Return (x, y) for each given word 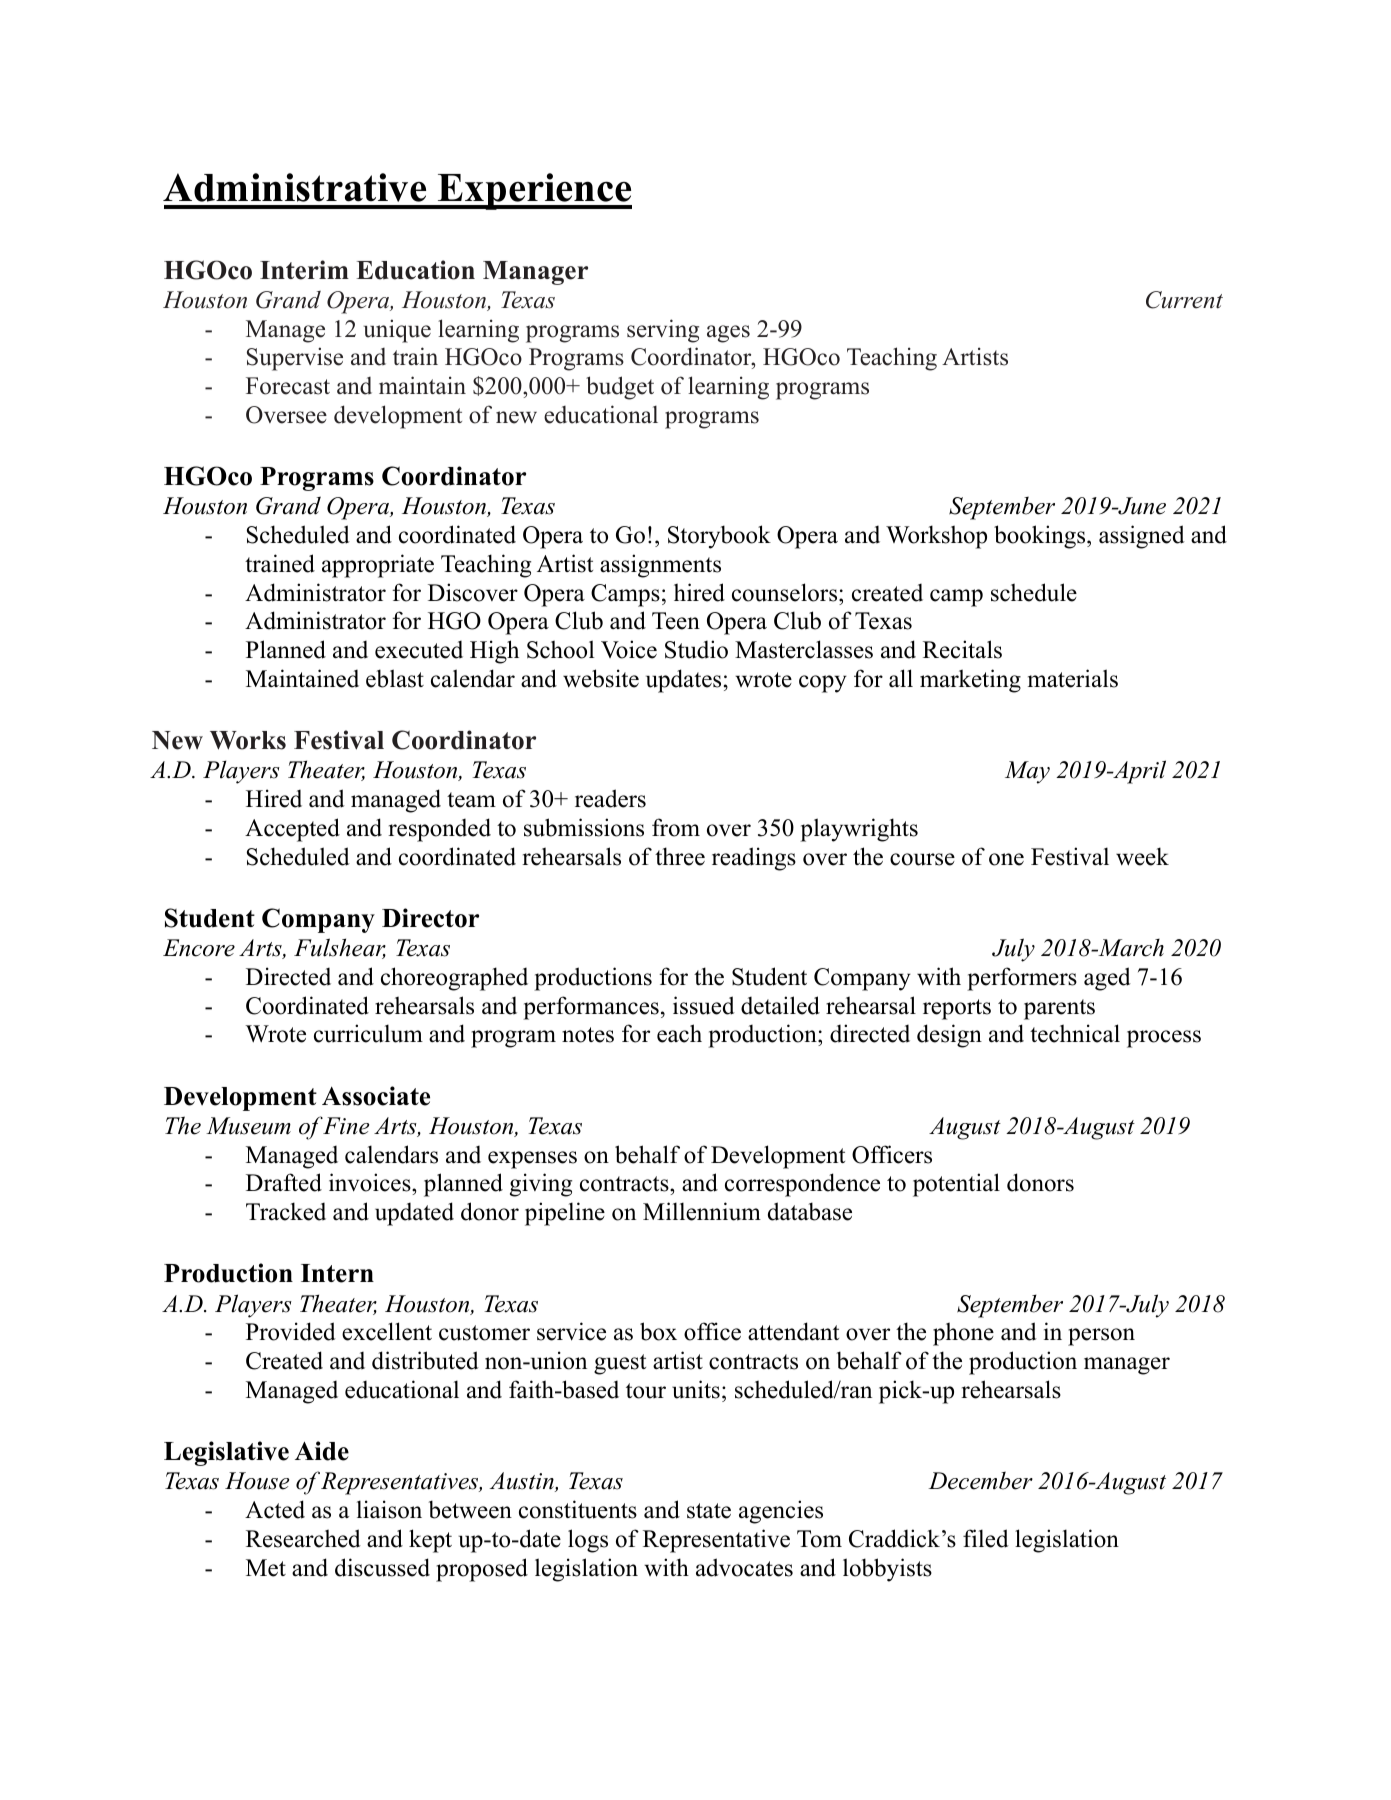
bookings (1041, 537)
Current (1184, 300)
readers (610, 798)
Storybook (719, 537)
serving (663, 331)
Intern (337, 1273)
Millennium (702, 1211)
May (1027, 772)
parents (1059, 1009)
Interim (304, 270)
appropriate (378, 566)
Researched (303, 1538)
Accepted (292, 830)
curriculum (368, 1033)
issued (704, 1005)
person (1101, 1337)
